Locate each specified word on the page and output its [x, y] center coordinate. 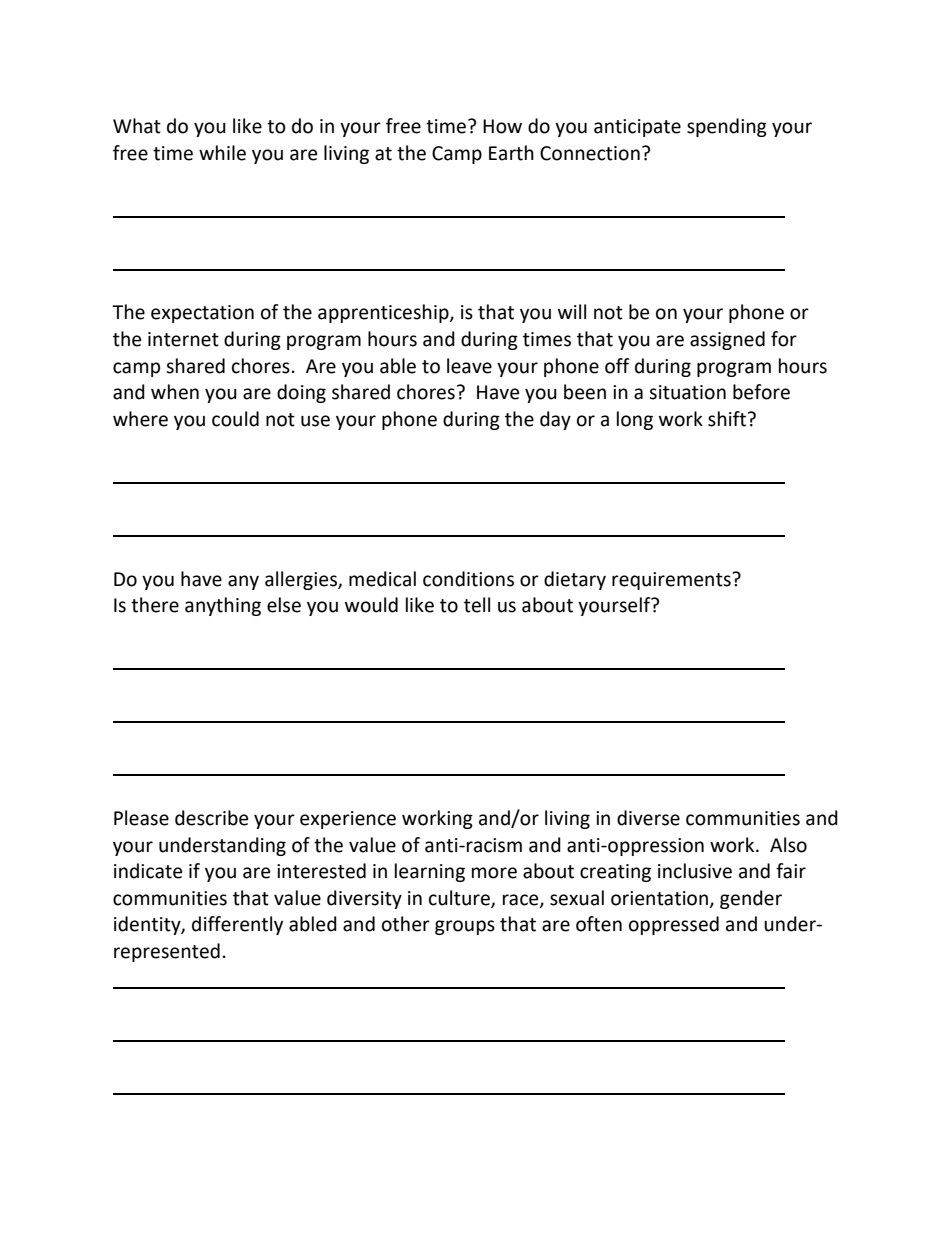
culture [460, 899]
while [222, 153]
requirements [672, 581]
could [235, 419]
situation [687, 392]
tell [477, 605]
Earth [511, 153]
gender [751, 899]
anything [223, 606]
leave [469, 366]
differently [237, 925]
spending [727, 127]
